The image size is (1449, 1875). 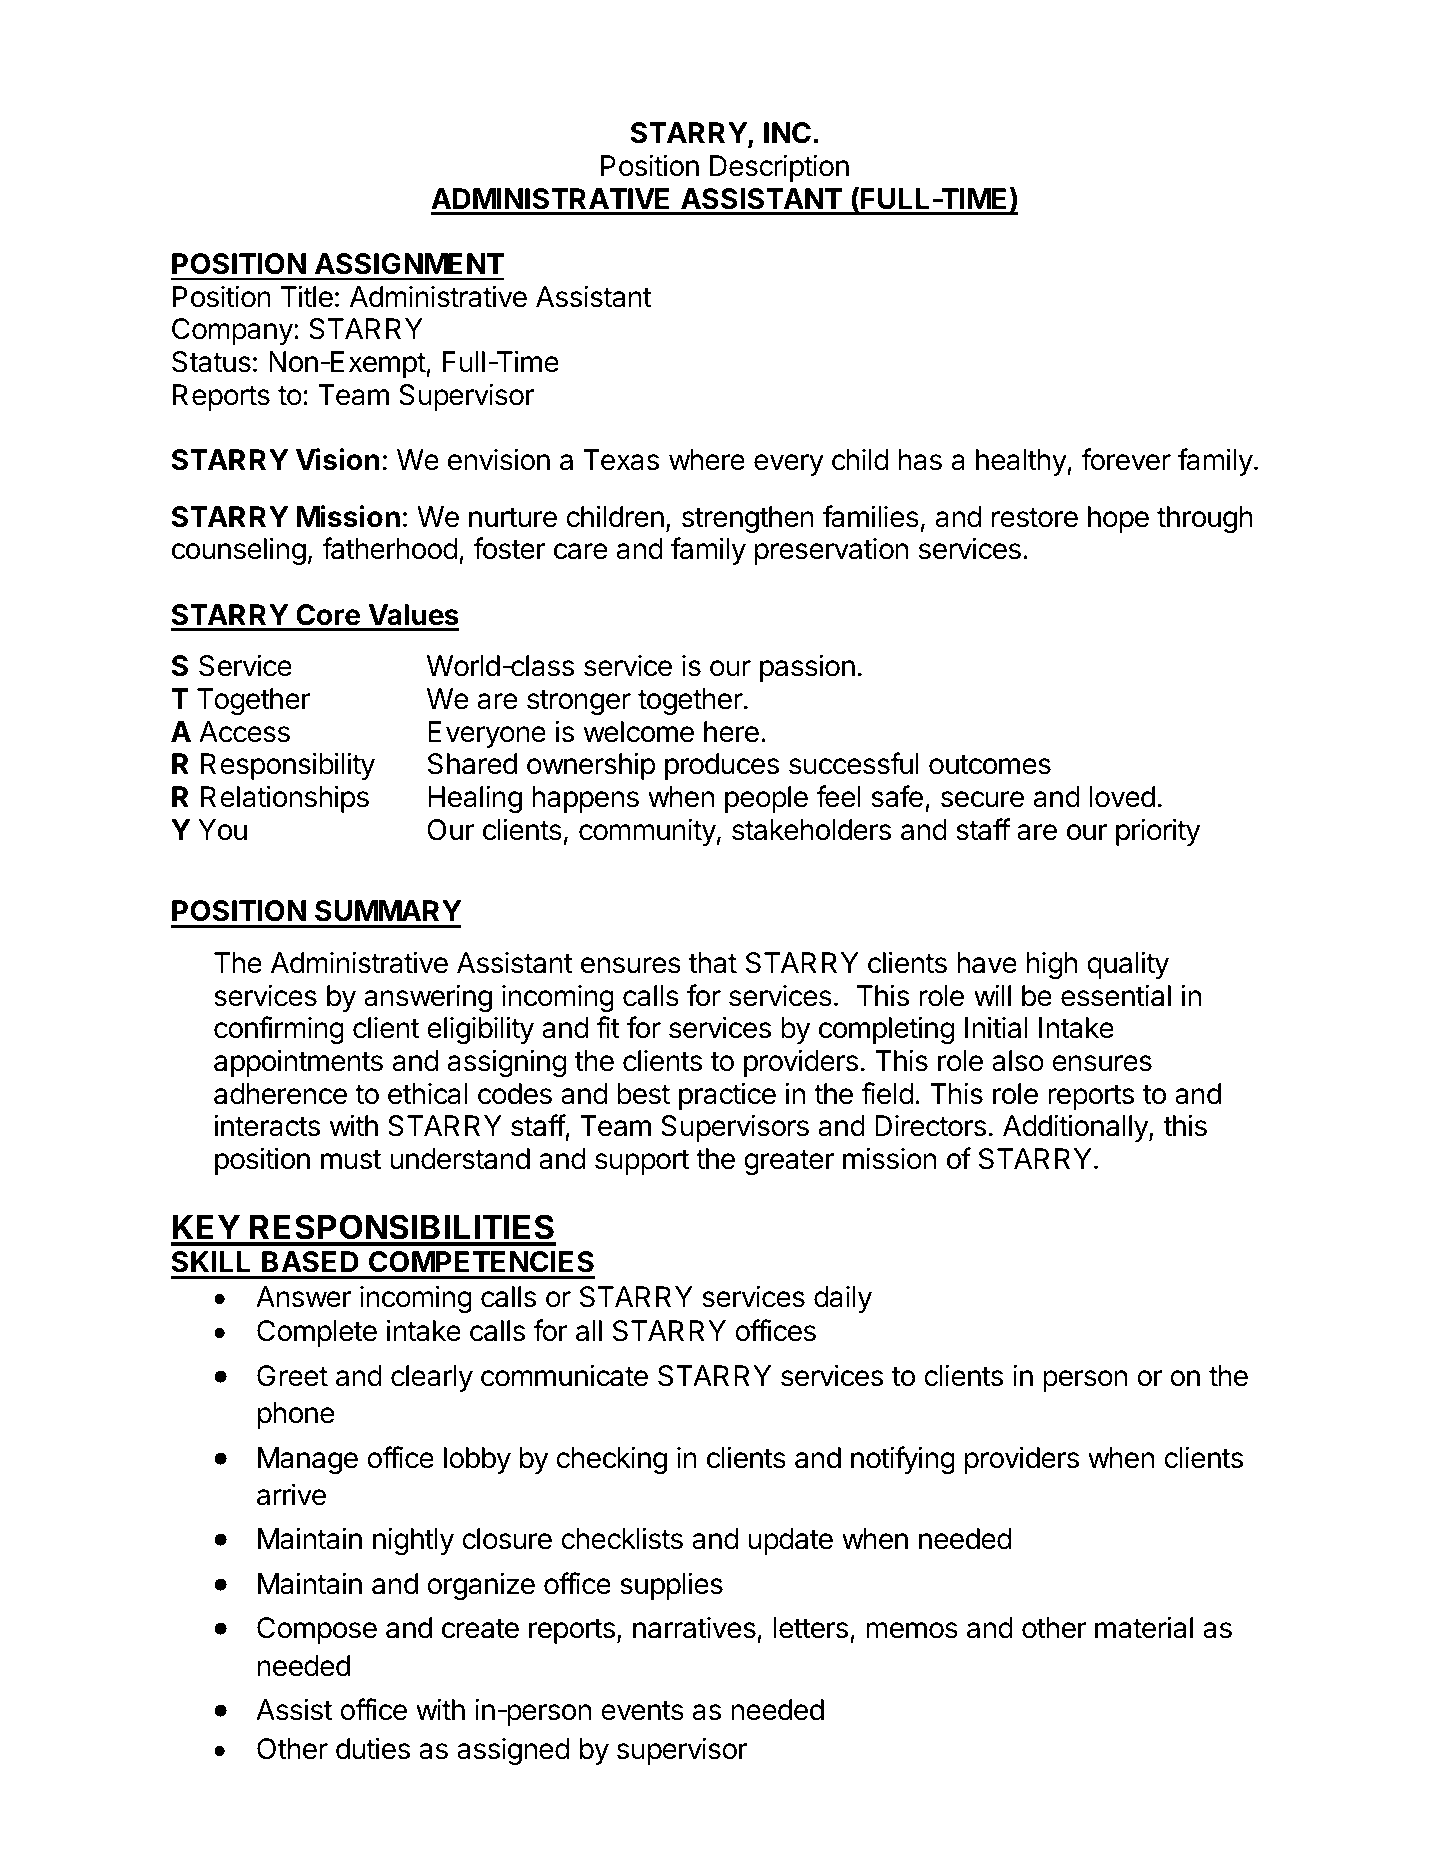 I want to click on ASSIGNMENT, so click(x=409, y=264).
